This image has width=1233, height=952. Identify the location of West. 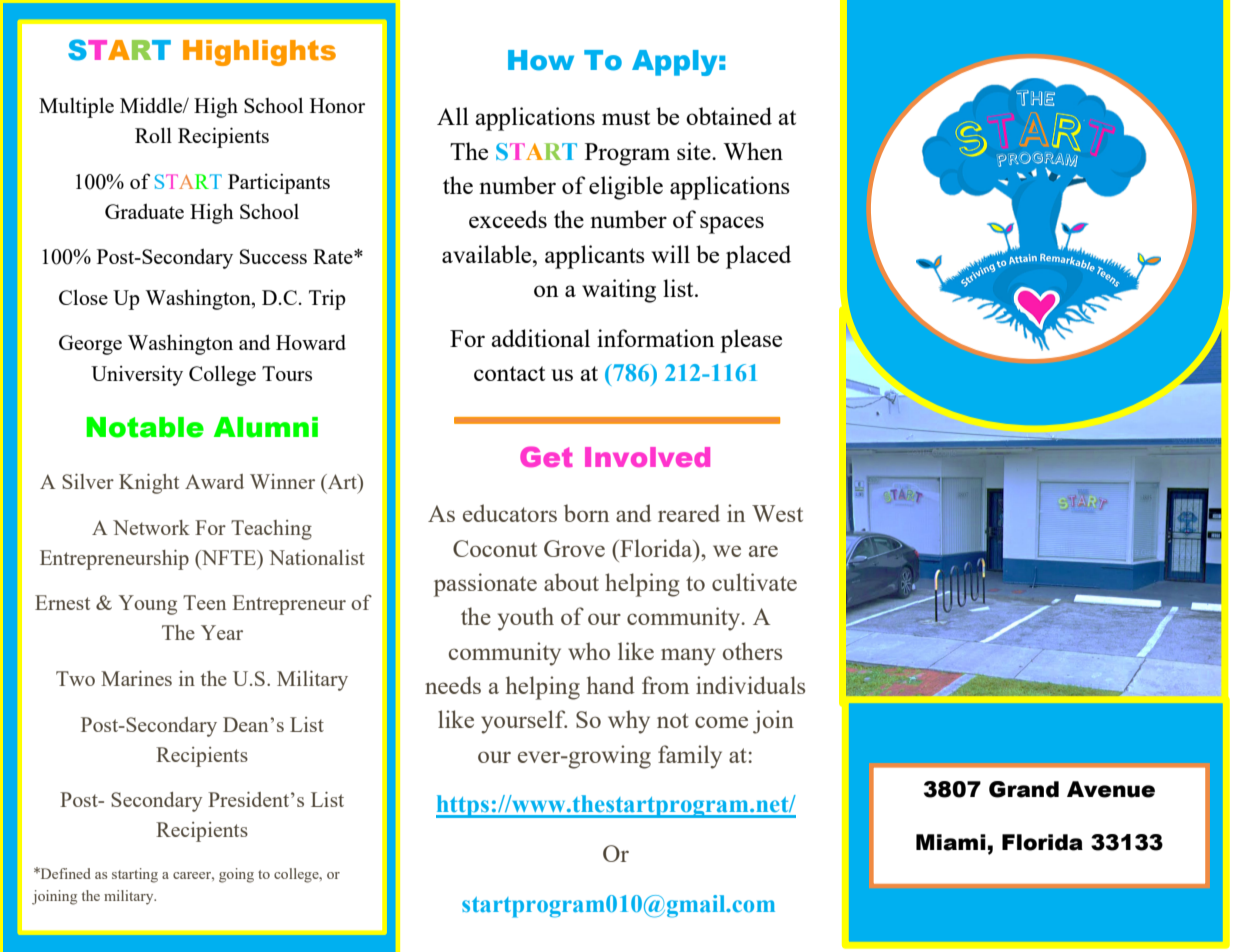
(777, 513).
